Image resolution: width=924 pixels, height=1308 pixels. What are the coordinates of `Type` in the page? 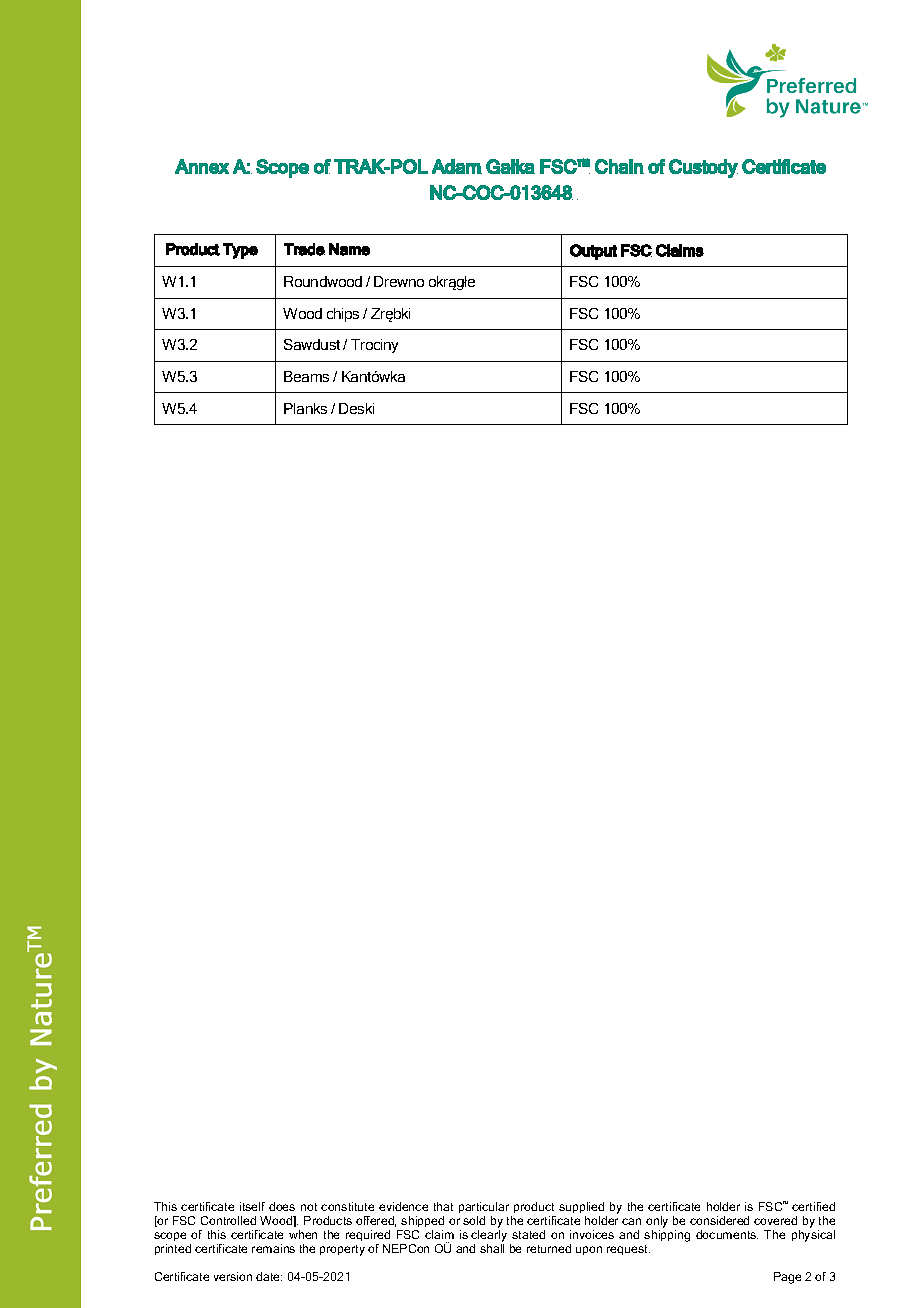 It's located at (240, 251).
